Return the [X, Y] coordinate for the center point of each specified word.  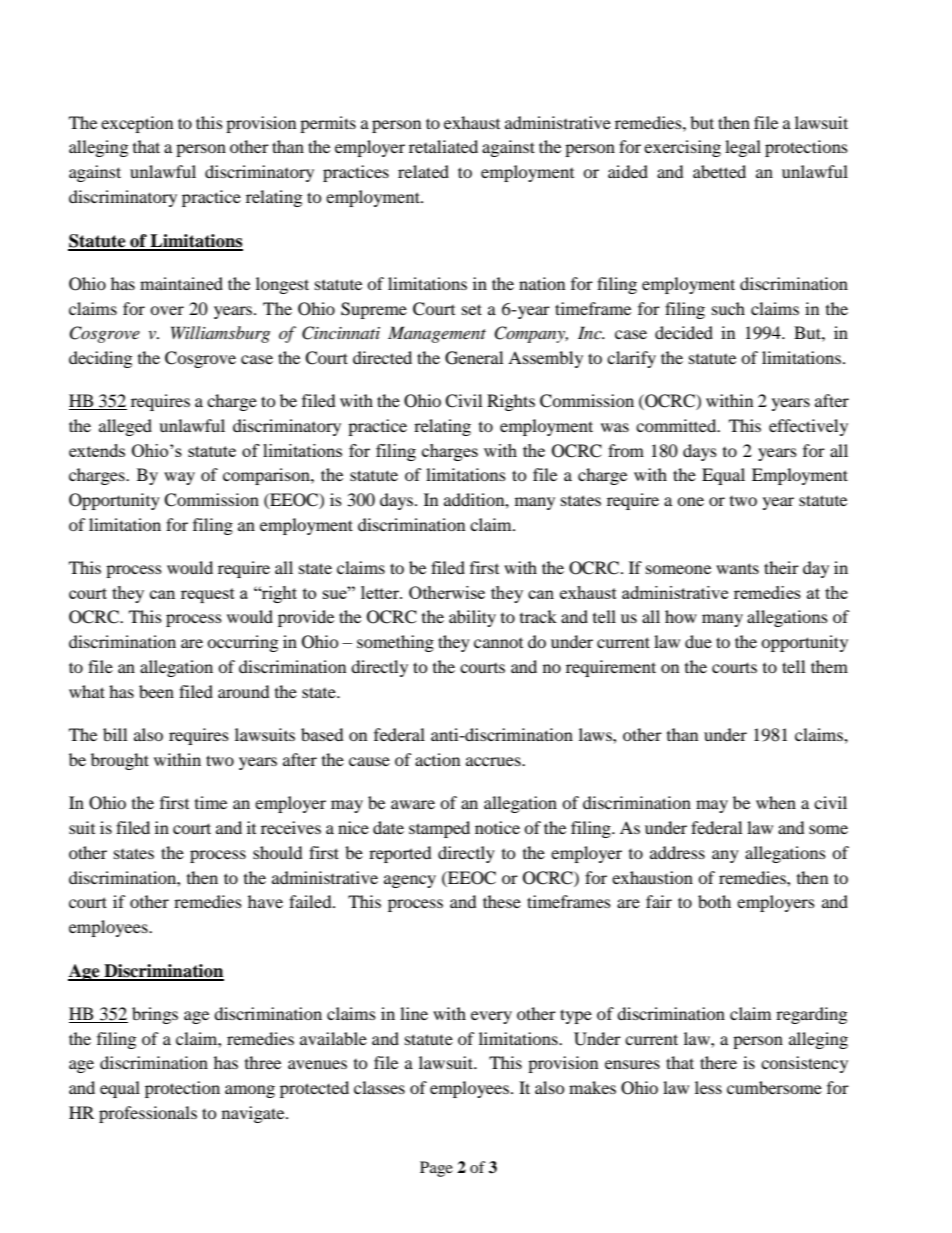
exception [137, 124]
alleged [125, 427]
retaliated [443, 146]
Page [436, 1169]
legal [743, 148]
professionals [148, 1114]
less [708, 1087]
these [502, 901]
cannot [498, 643]
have [265, 901]
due [698, 641]
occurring [242, 643]
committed [677, 425]
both [714, 901]
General [474, 358]
